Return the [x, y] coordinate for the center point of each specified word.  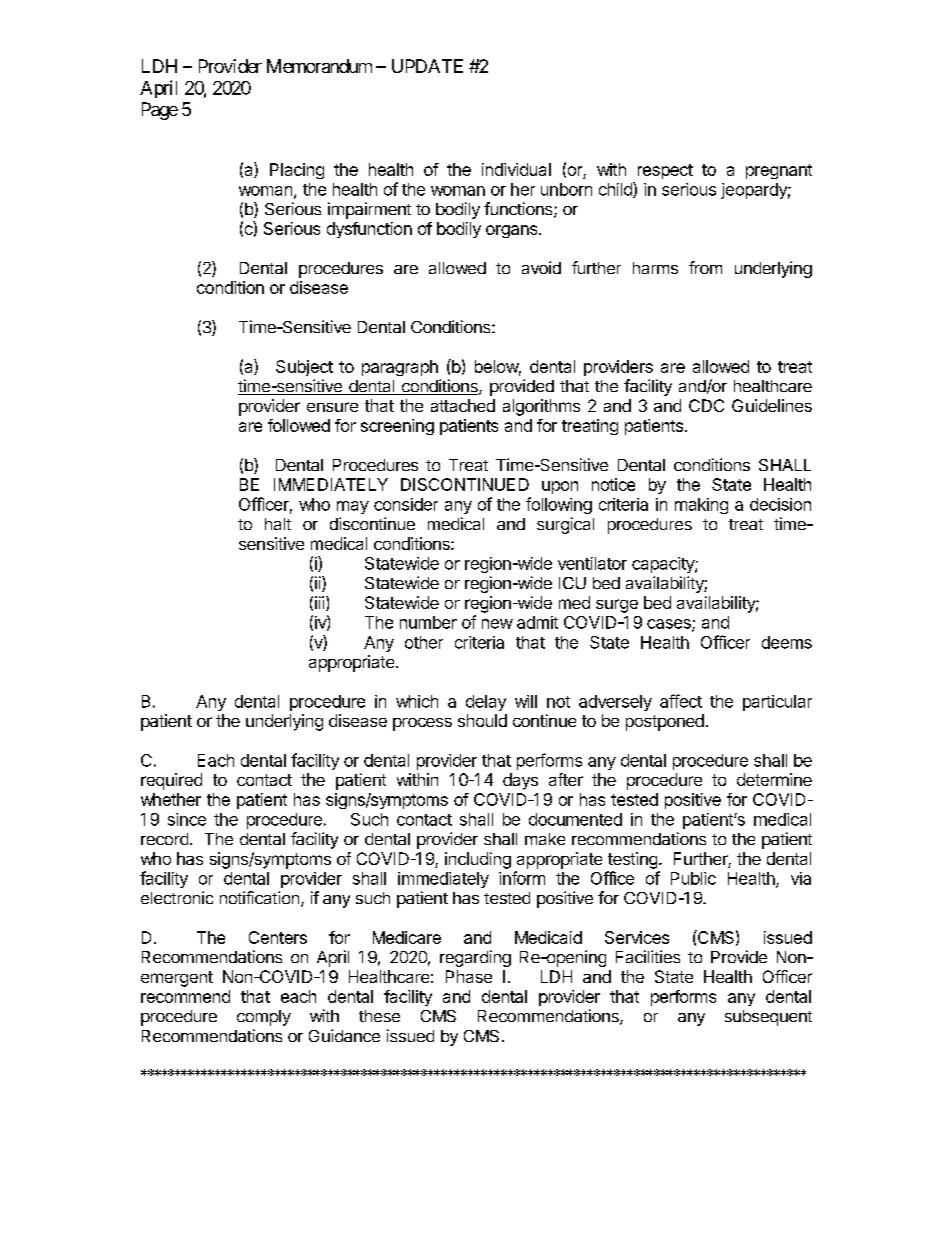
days [520, 781]
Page [160, 111]
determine [774, 779]
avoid [541, 267]
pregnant [779, 171]
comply [264, 1018]
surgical [565, 525]
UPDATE [427, 66]
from [705, 267]
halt [278, 524]
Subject [304, 368]
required [171, 781]
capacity [664, 565]
